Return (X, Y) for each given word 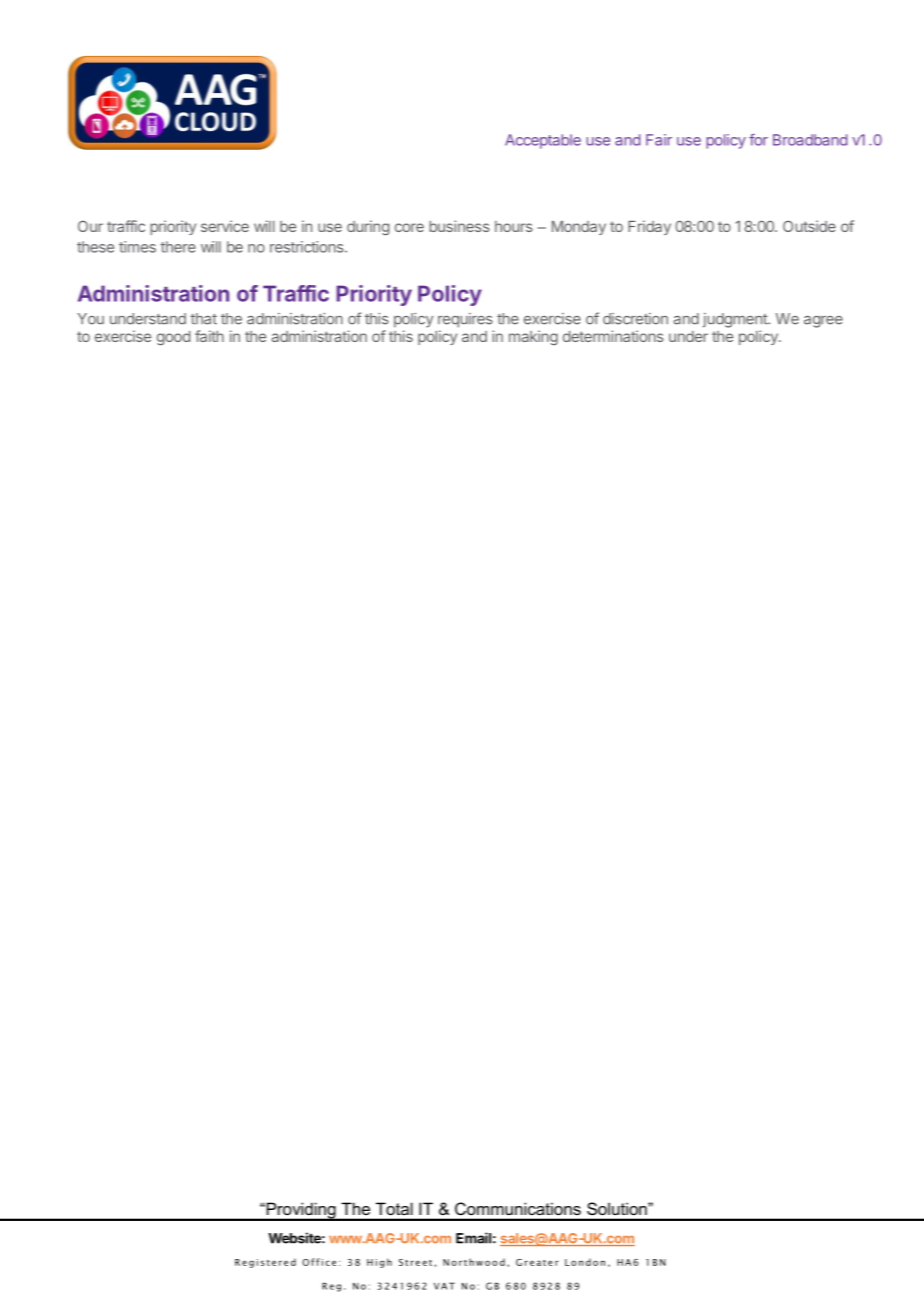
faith (209, 336)
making (533, 337)
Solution (618, 1208)
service (225, 226)
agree (823, 322)
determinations (613, 336)
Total (394, 1209)
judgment (736, 320)
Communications (518, 1208)
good (173, 338)
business (459, 226)
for (758, 140)
